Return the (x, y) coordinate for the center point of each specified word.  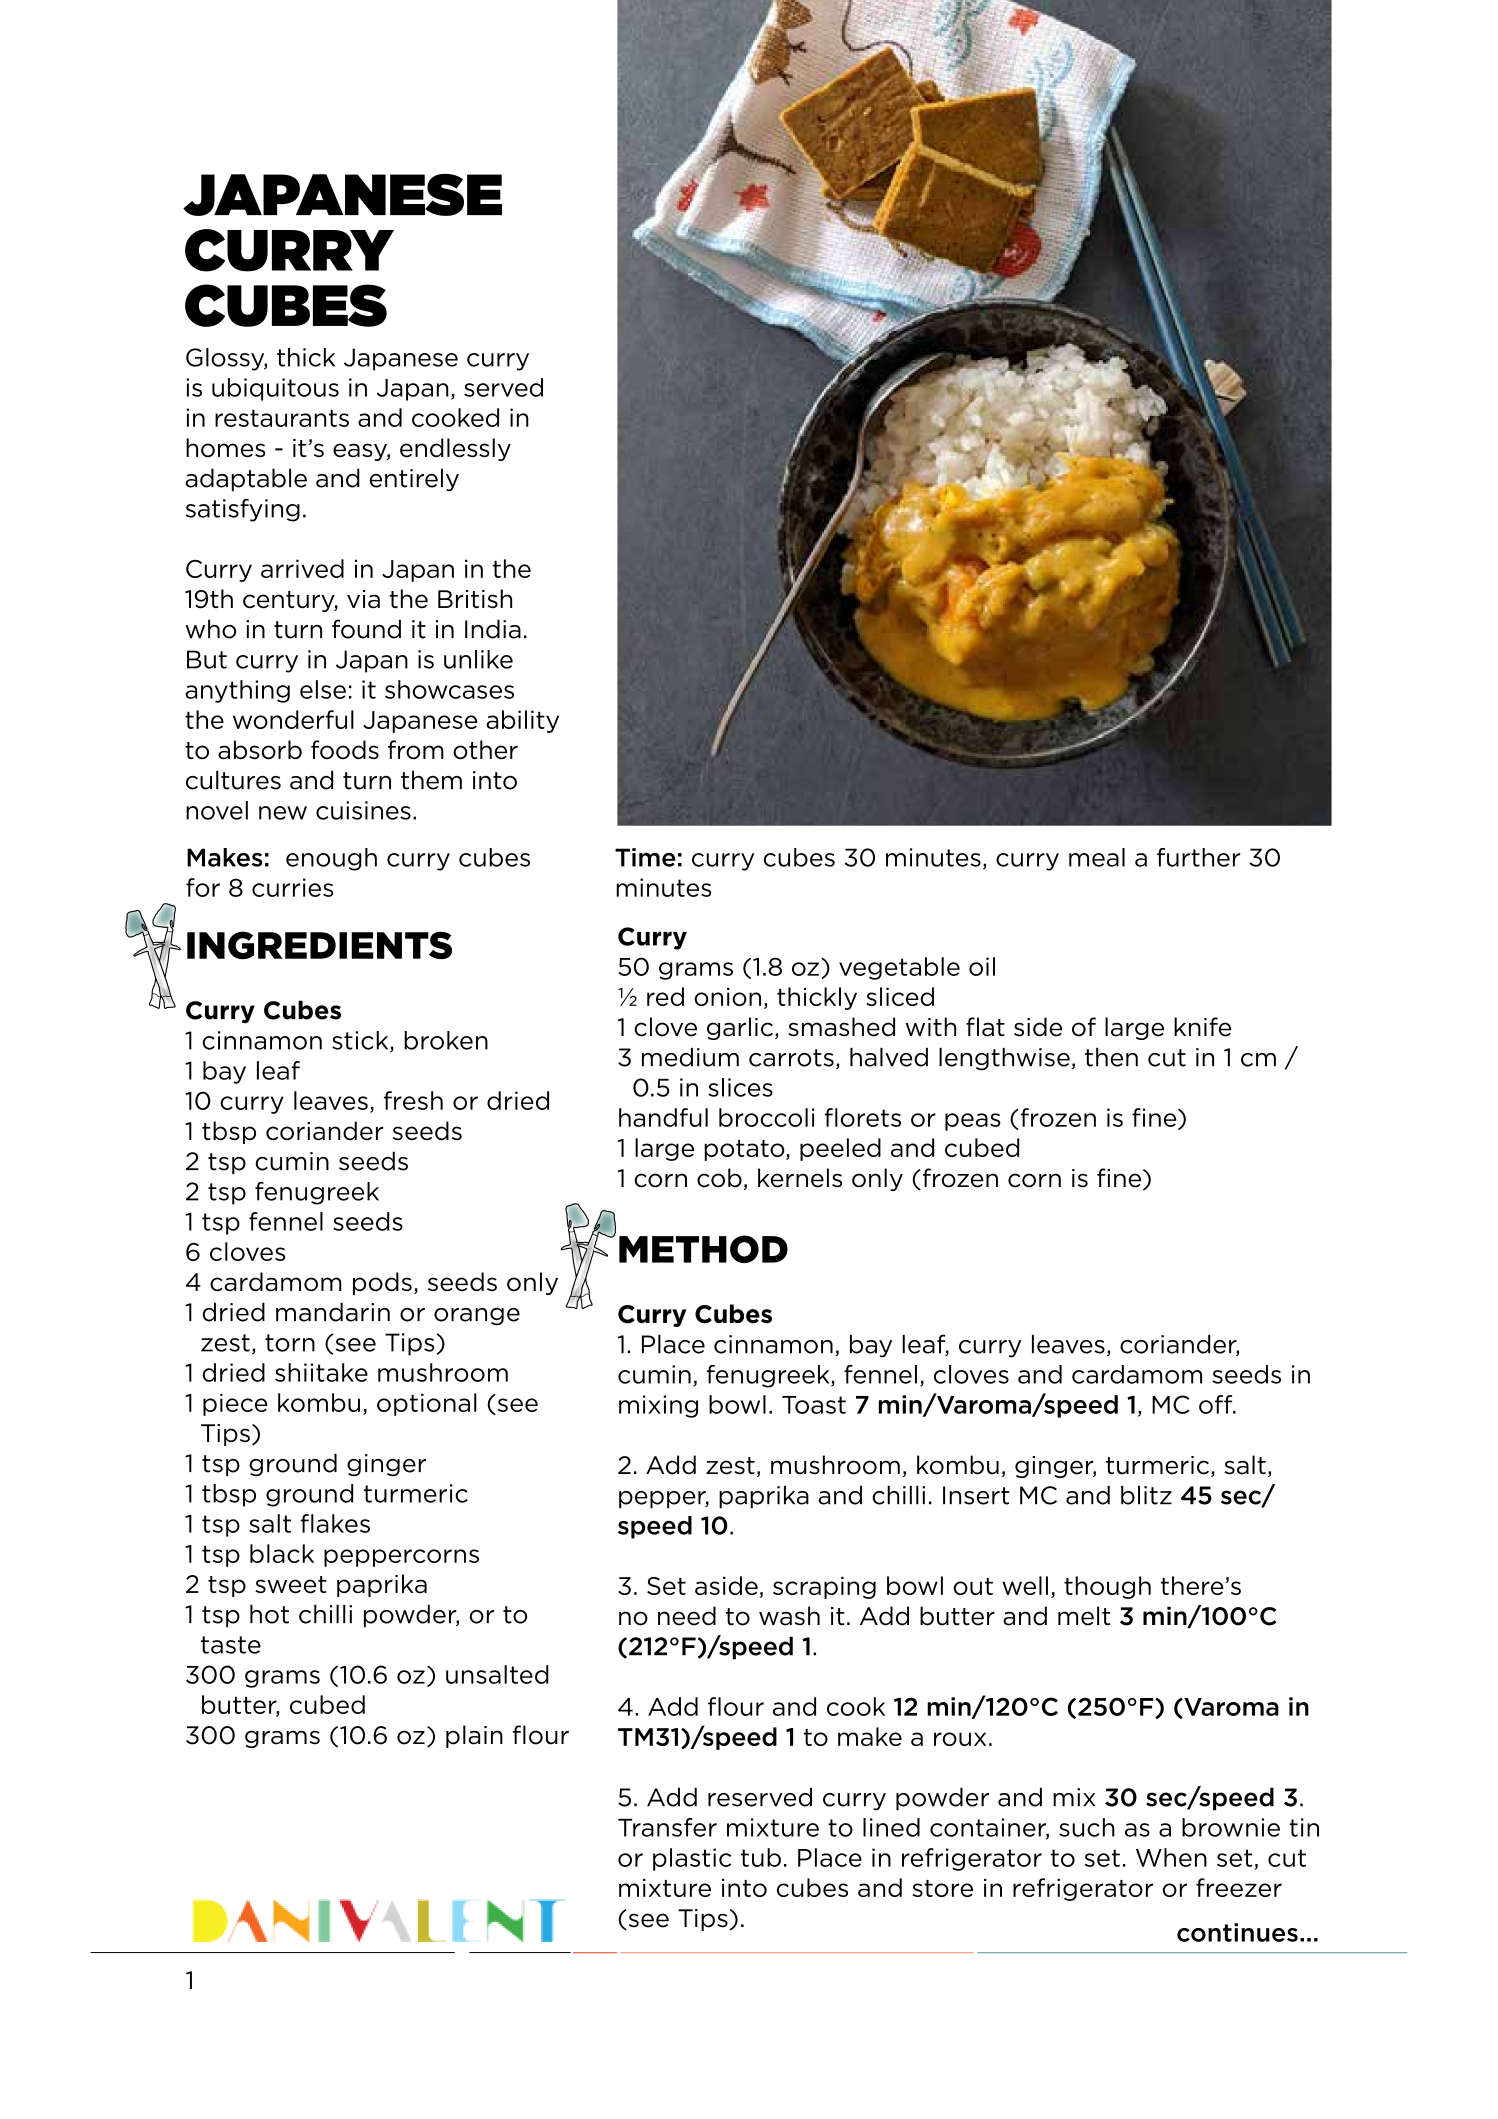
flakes (335, 1523)
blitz (1146, 1495)
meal (1097, 857)
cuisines (363, 810)
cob (719, 1178)
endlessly (455, 449)
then (1111, 1057)
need (687, 1616)
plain (474, 1736)
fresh (413, 1100)
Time (645, 857)
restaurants (282, 418)
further (1198, 857)
